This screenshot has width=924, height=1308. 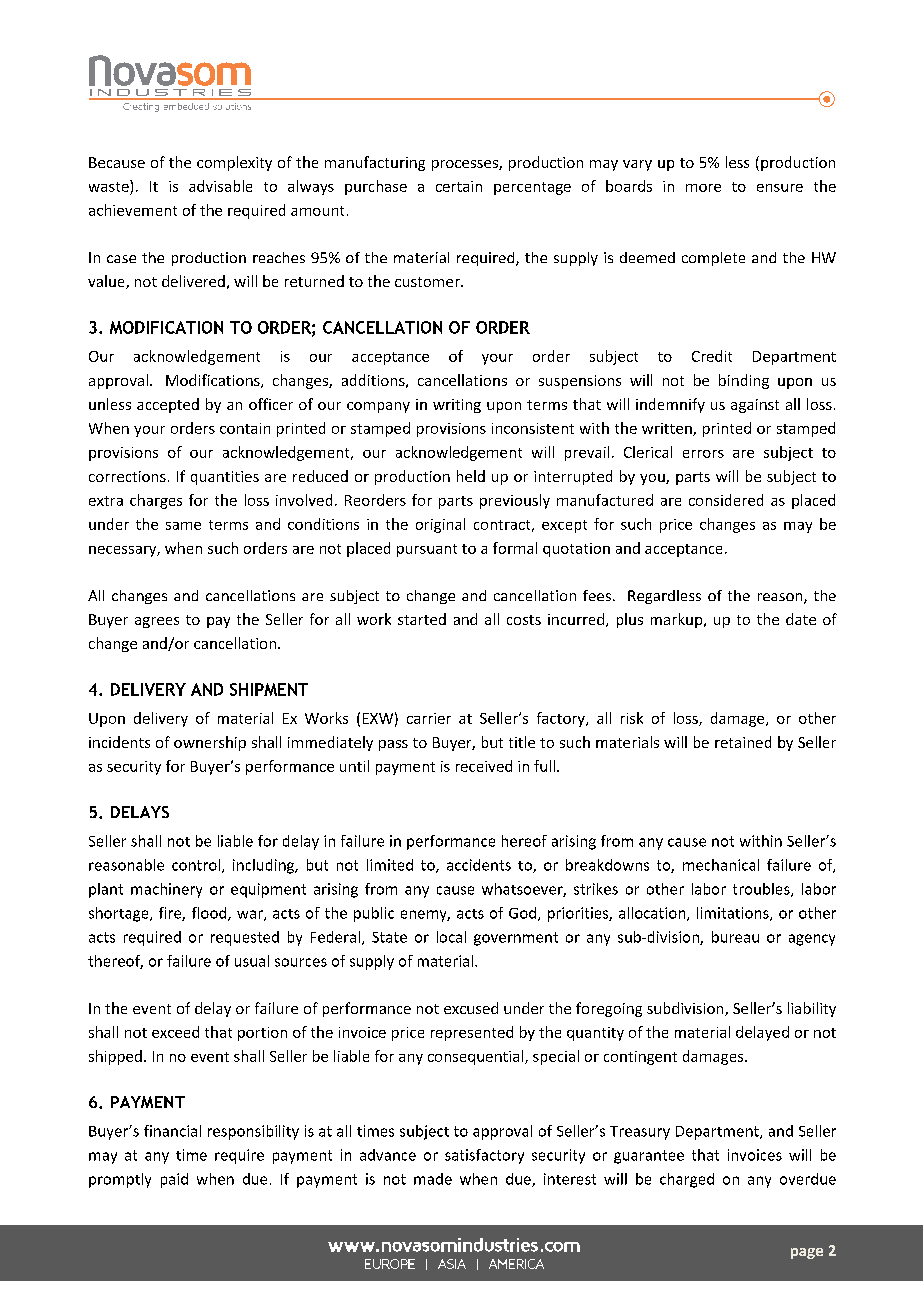 What do you see at coordinates (210, 743) in the screenshot?
I see `ownership` at bounding box center [210, 743].
